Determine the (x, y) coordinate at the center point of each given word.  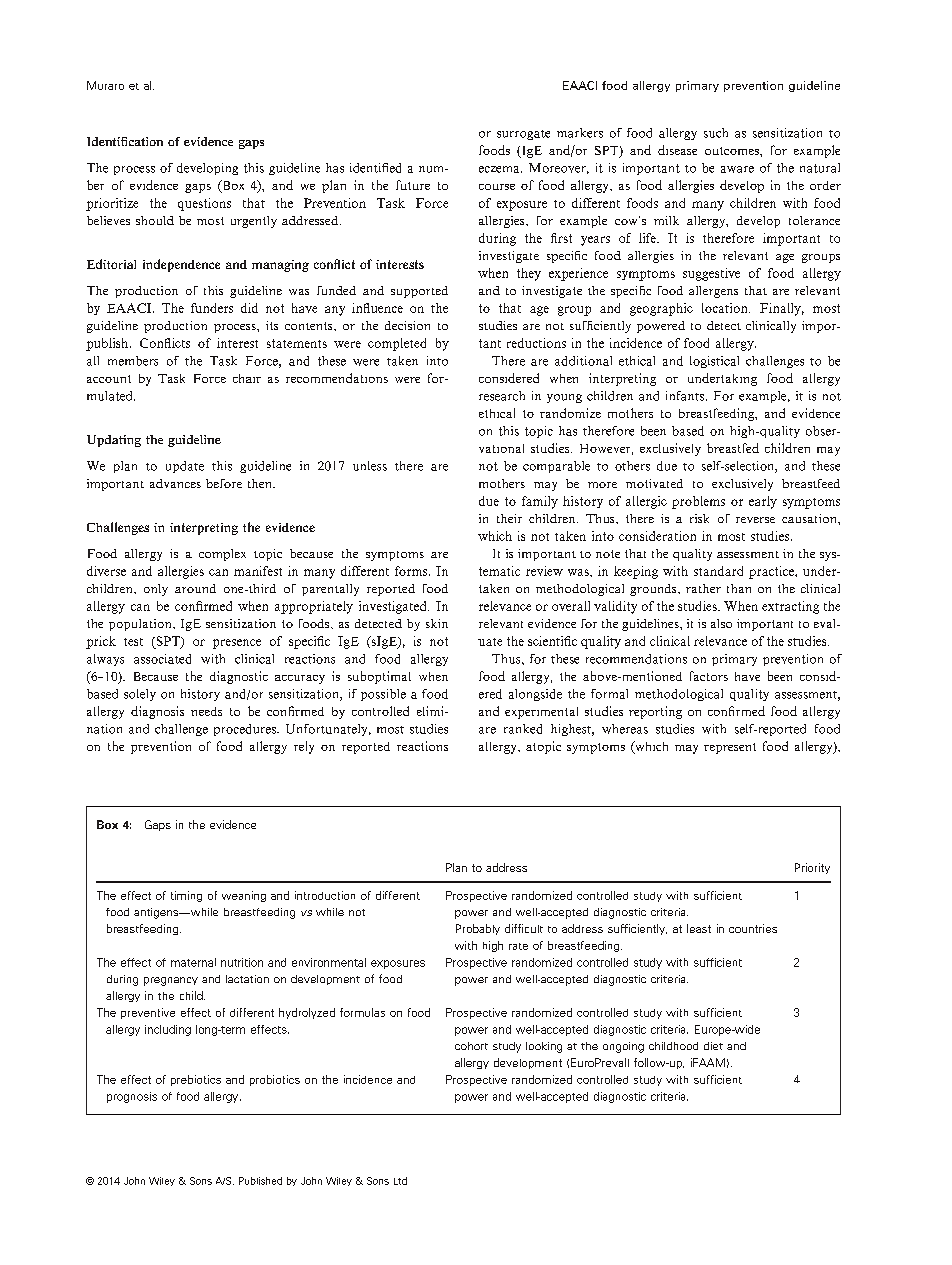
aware (737, 169)
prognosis (132, 1097)
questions (204, 204)
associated (162, 659)
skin (437, 623)
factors (709, 676)
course (497, 187)
